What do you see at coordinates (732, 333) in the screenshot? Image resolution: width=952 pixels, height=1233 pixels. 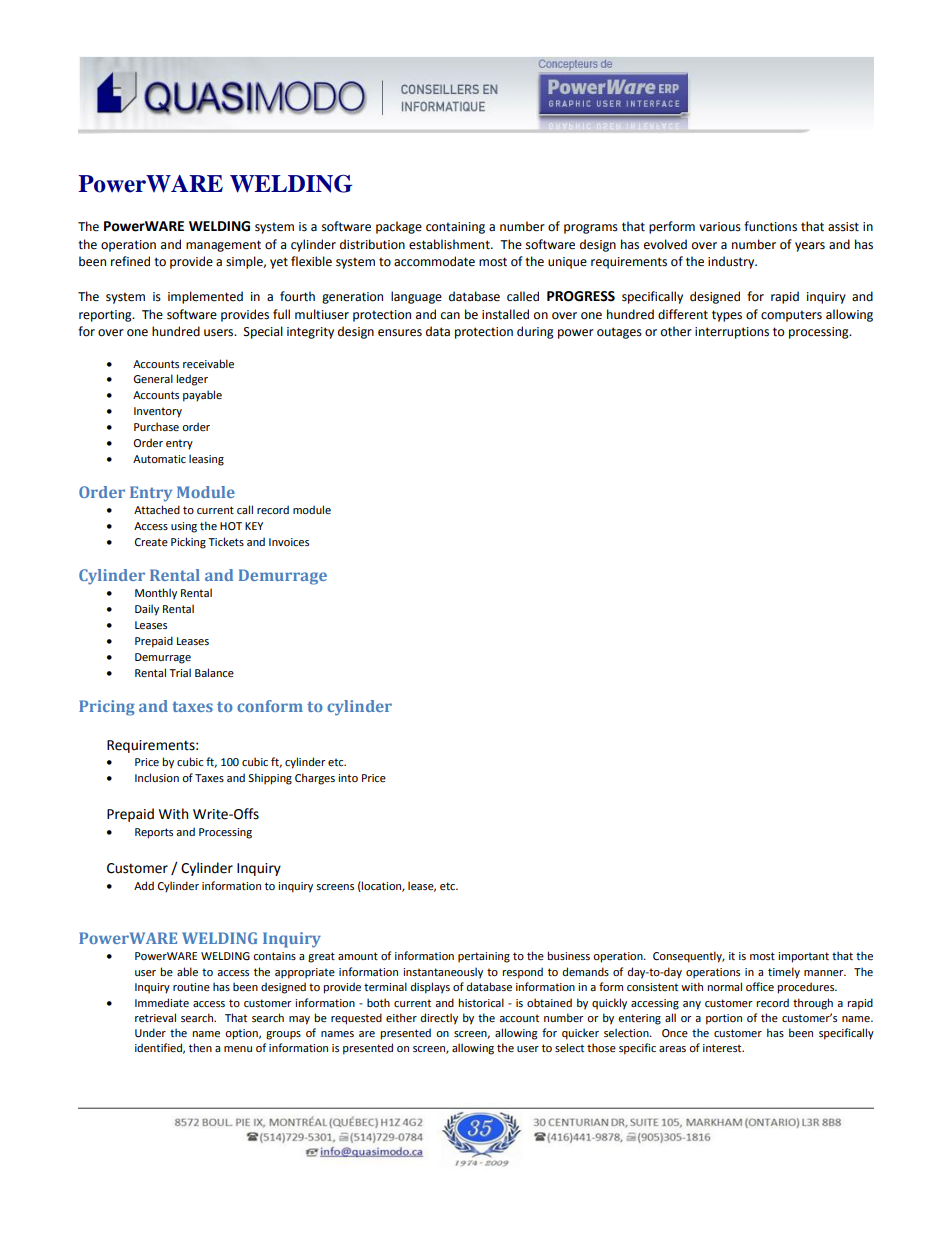 I see `interruptions` at bounding box center [732, 333].
